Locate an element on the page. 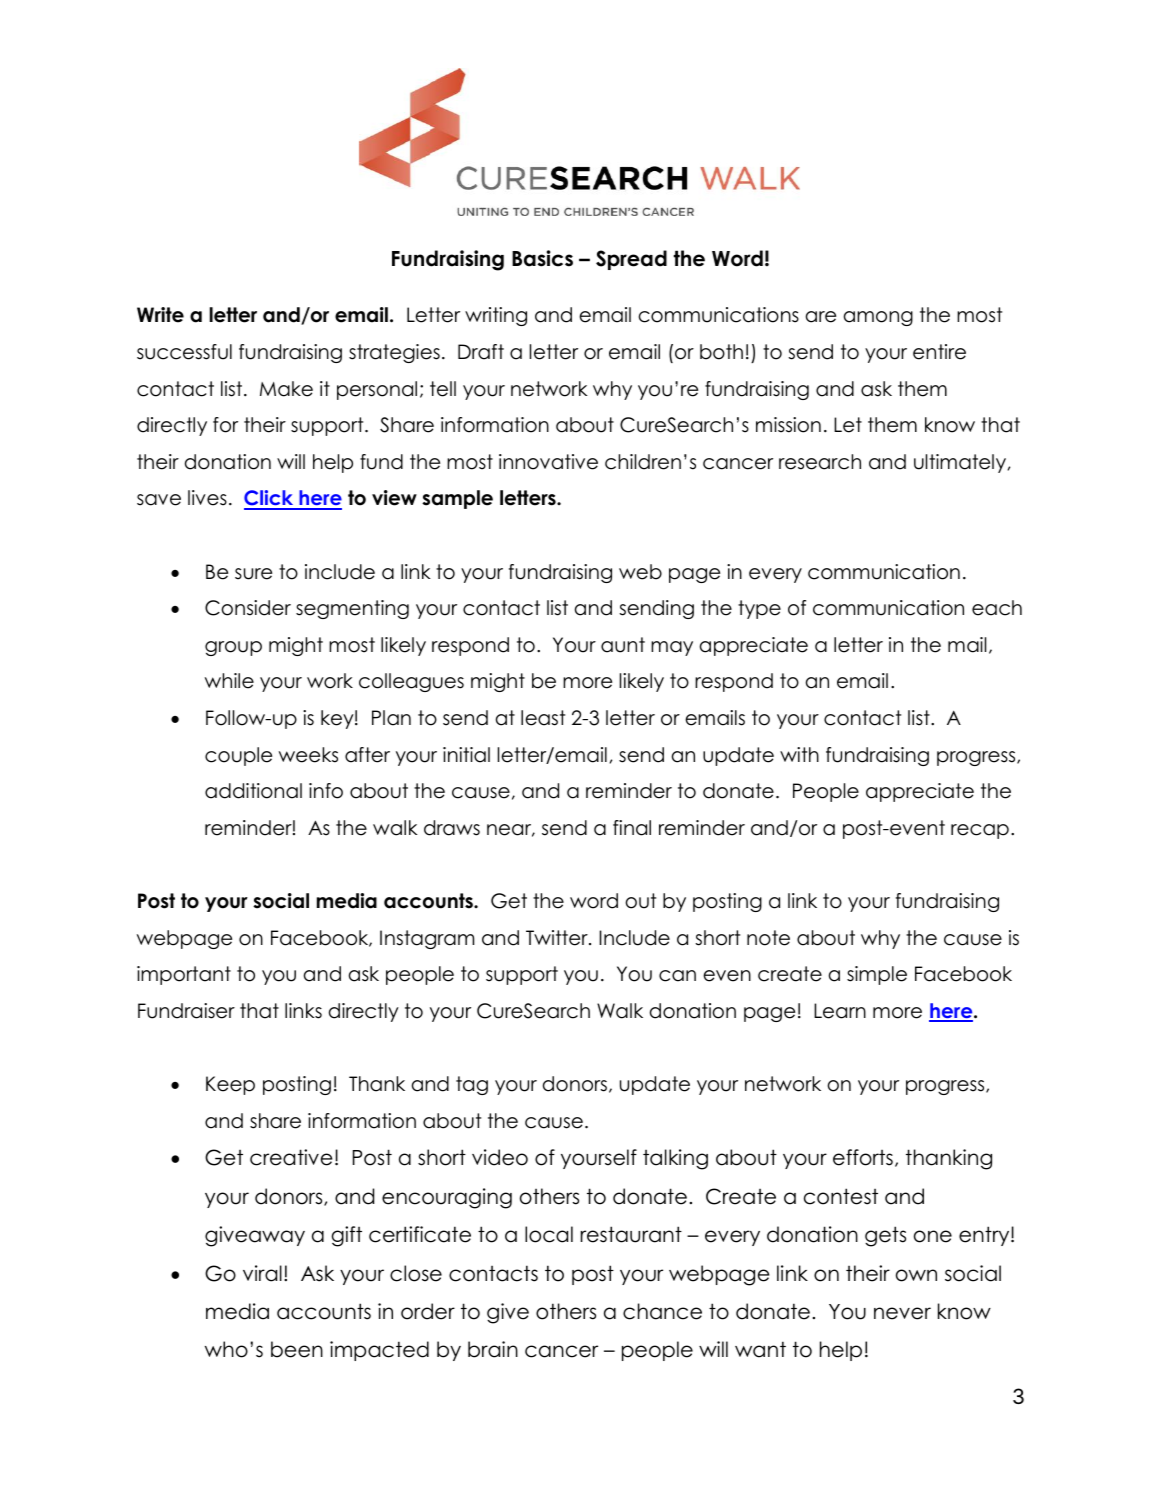 This document has width=1160, height=1501. been is located at coordinates (297, 1349).
